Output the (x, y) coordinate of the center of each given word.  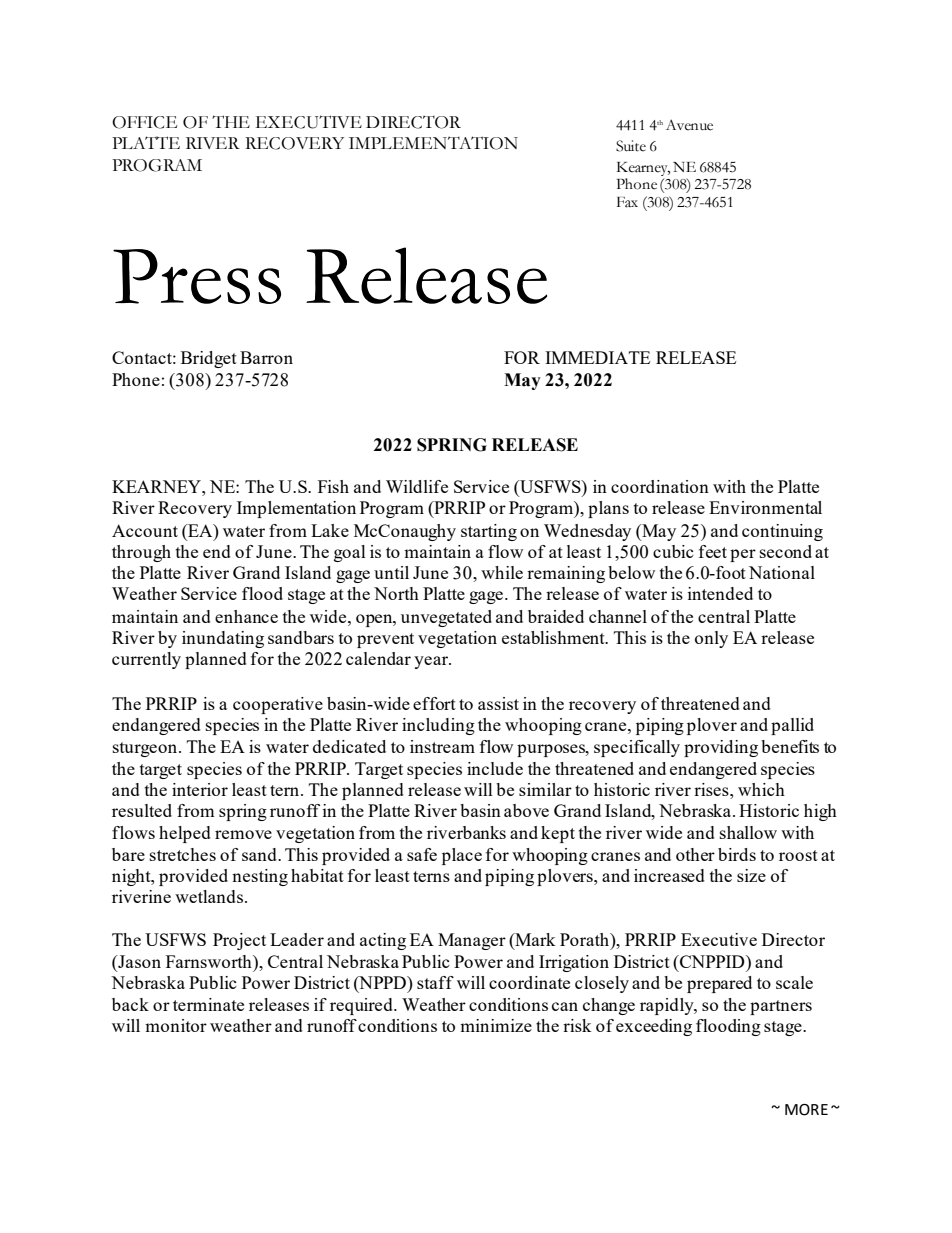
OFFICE (144, 122)
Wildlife (417, 486)
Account (145, 530)
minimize (496, 1025)
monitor (176, 1025)
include (495, 768)
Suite (631, 146)
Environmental (765, 507)
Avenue (689, 125)
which (761, 789)
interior (200, 789)
